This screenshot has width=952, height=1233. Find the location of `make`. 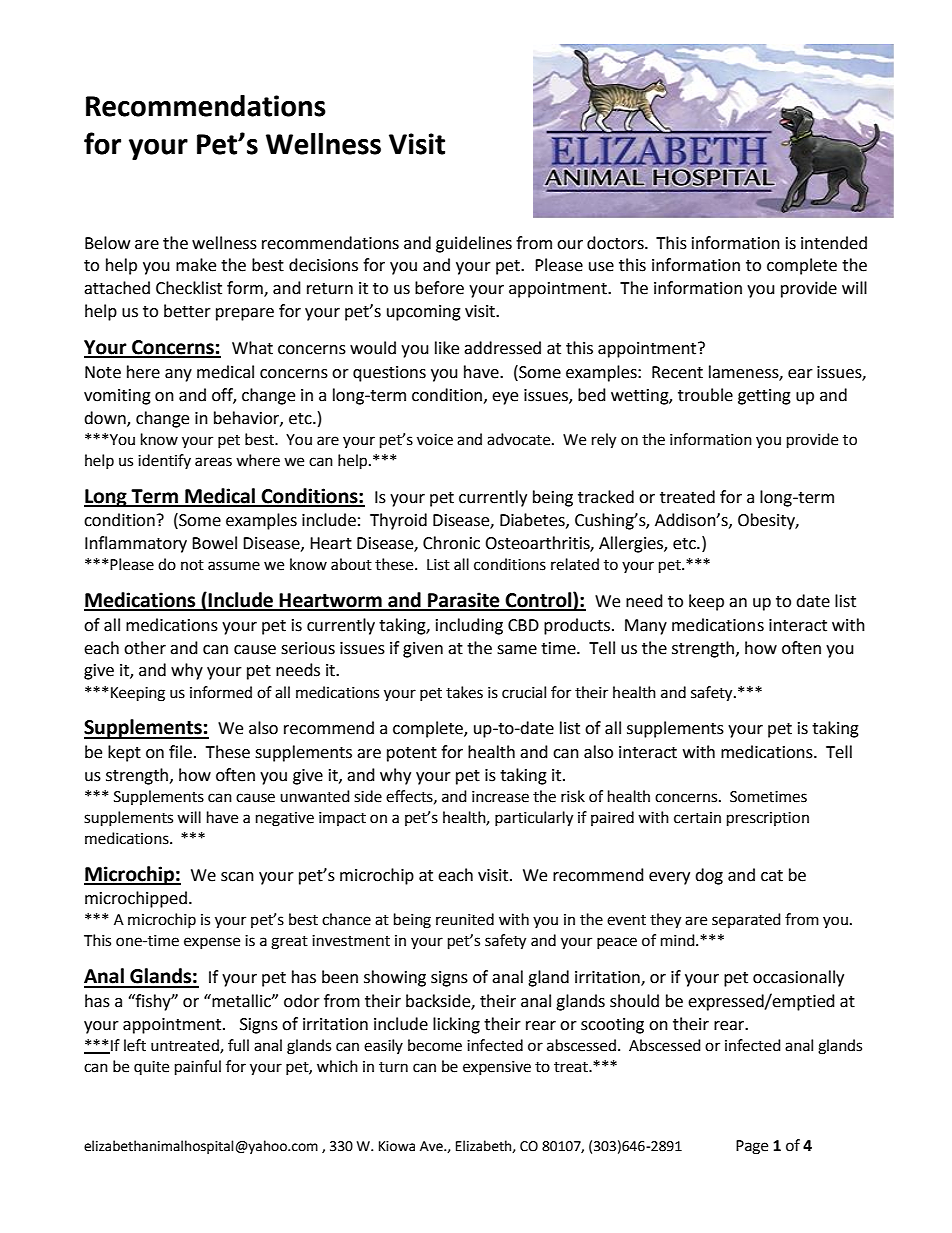

make is located at coordinates (196, 265).
